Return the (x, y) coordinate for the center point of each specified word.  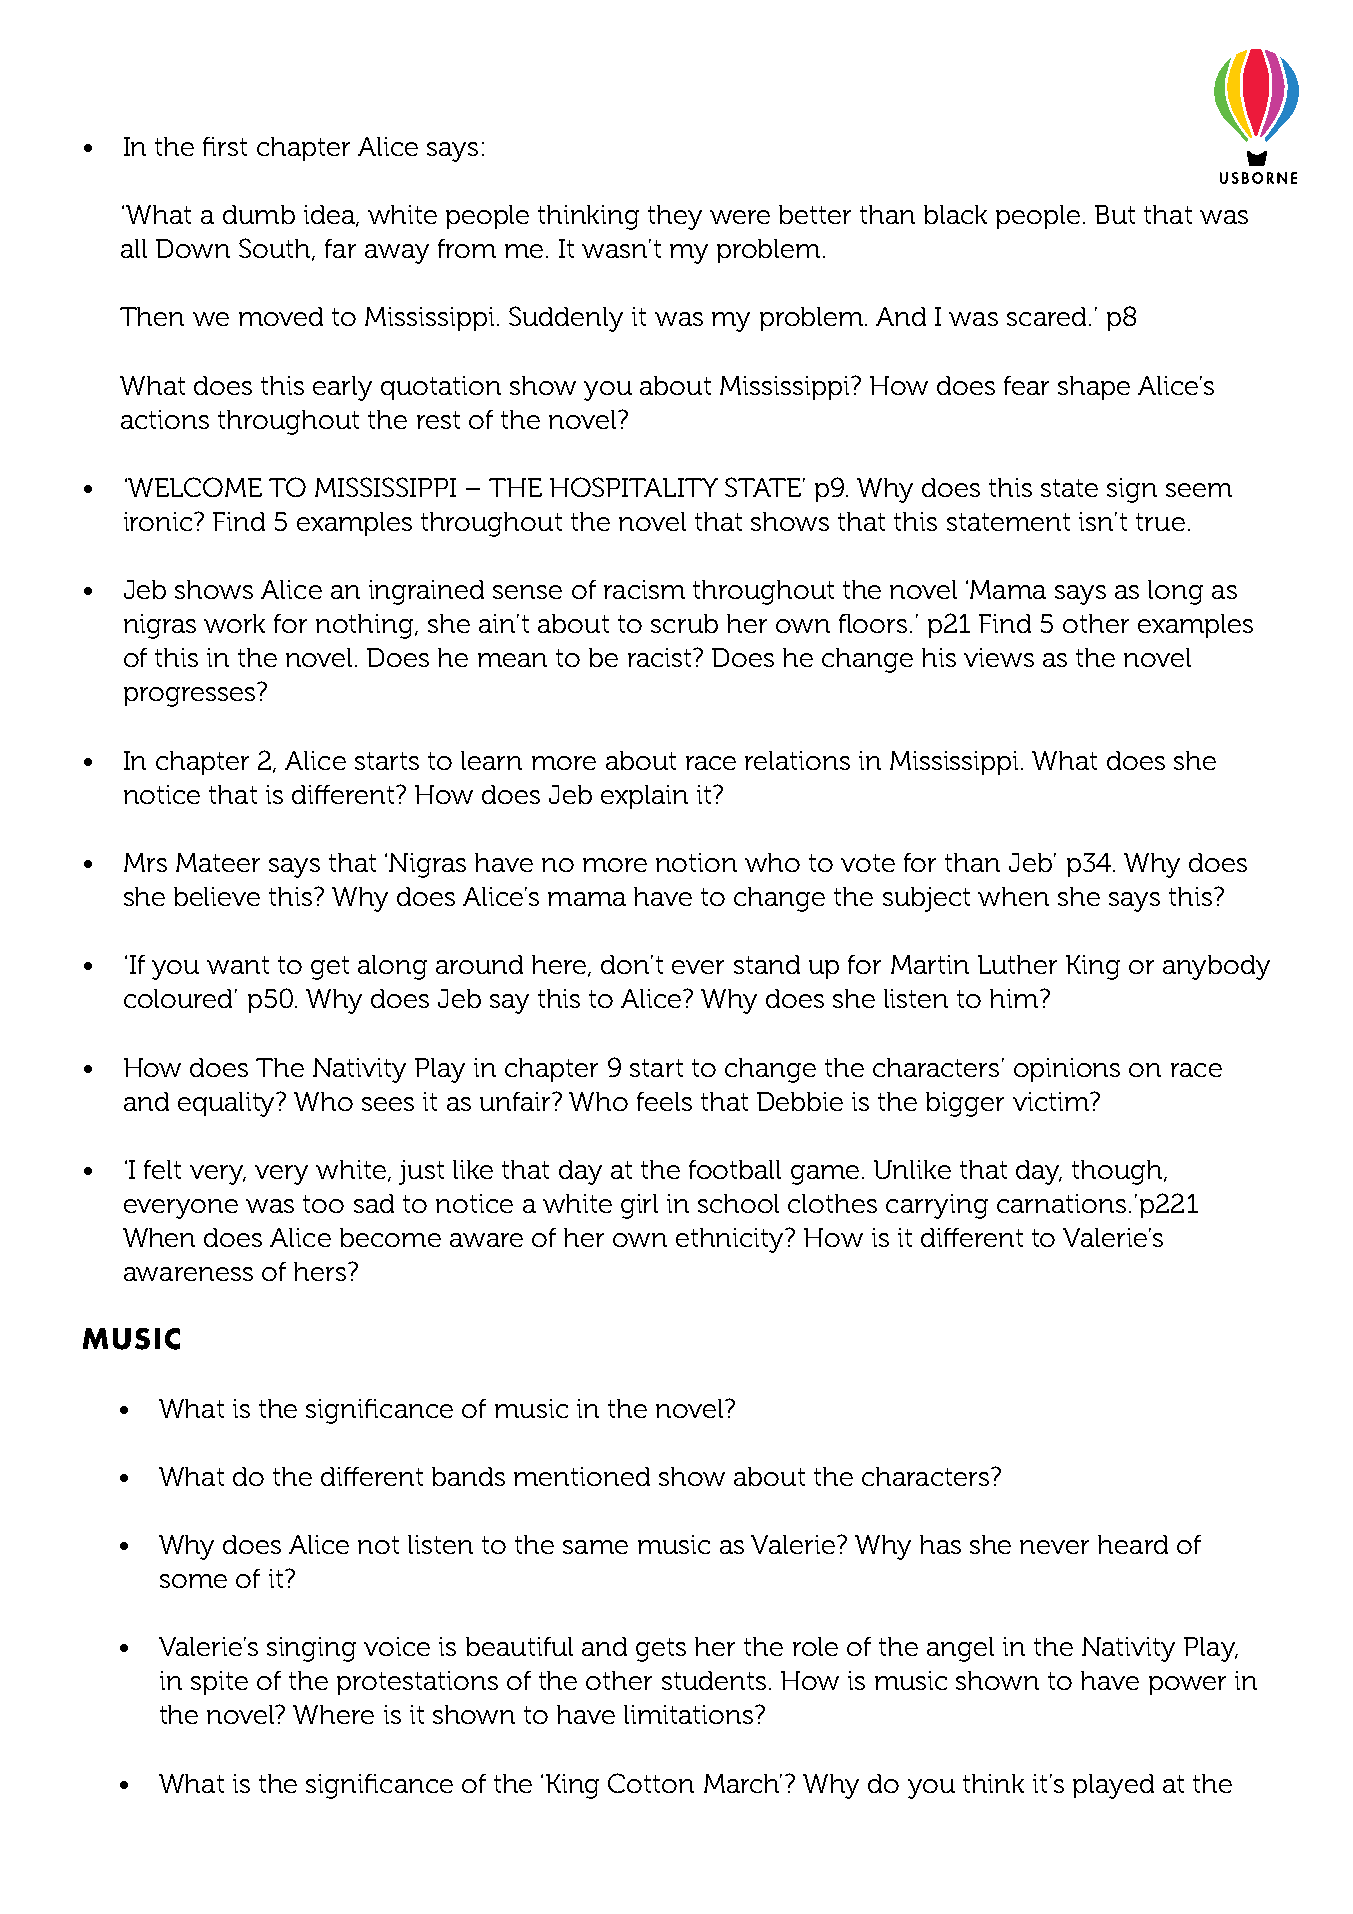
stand (767, 964)
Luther (1017, 964)
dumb (259, 214)
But (1115, 214)
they (675, 217)
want (238, 965)
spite (219, 1683)
